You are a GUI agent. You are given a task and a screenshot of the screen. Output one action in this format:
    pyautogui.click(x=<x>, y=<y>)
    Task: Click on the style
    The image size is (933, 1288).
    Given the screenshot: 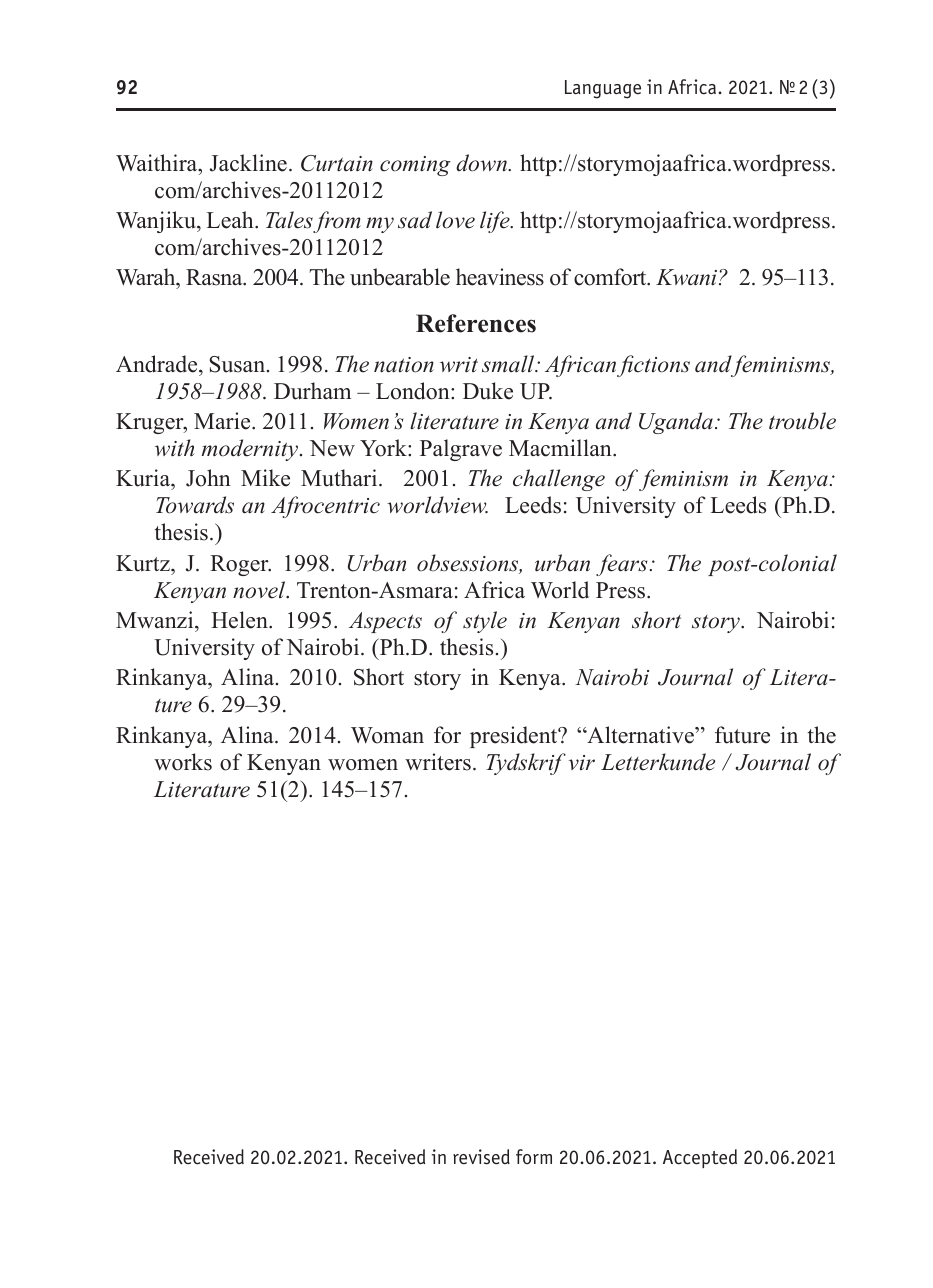 What is the action you would take?
    pyautogui.click(x=485, y=622)
